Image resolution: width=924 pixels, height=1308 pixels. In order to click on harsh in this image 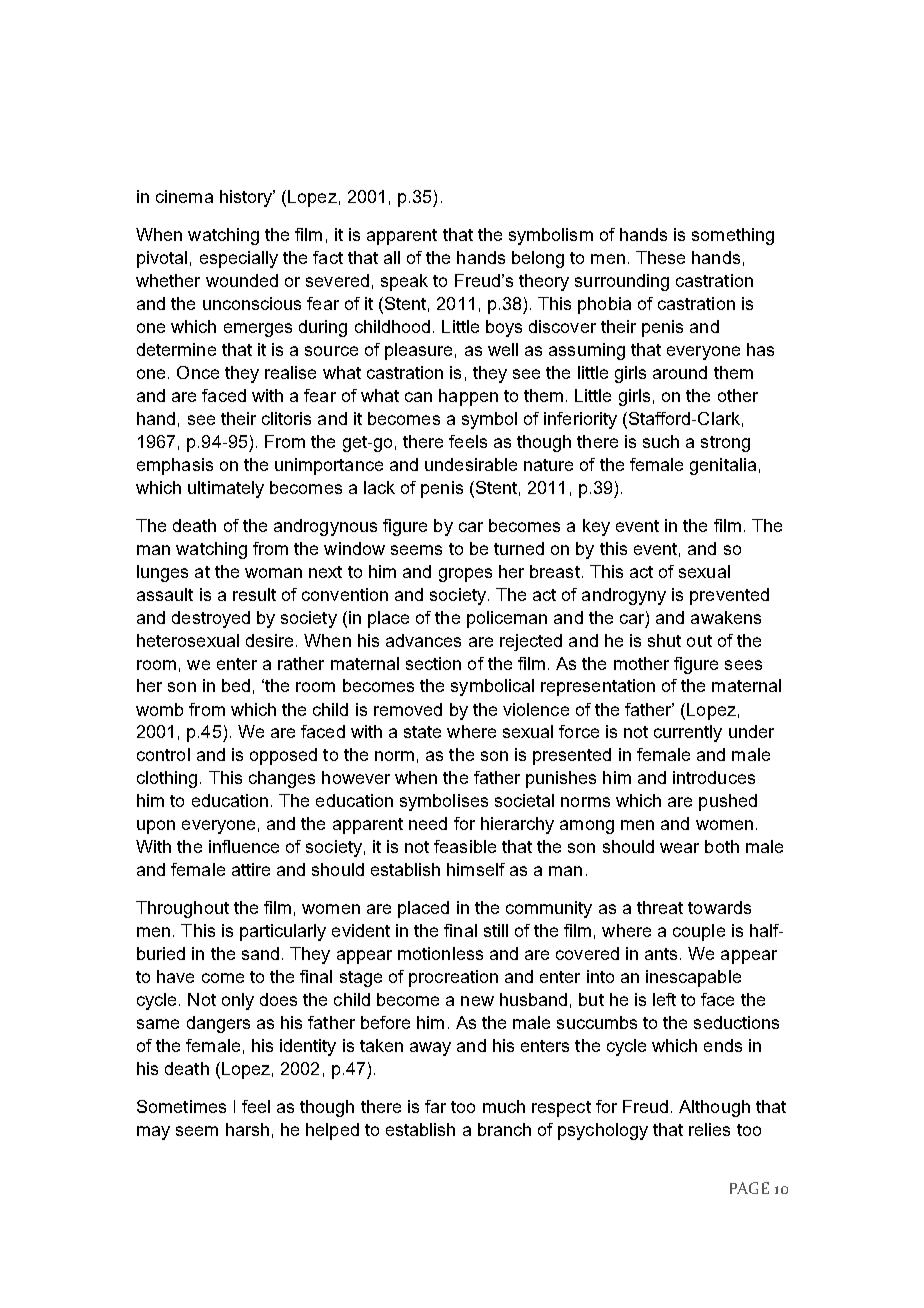, I will do `click(247, 1129)`.
